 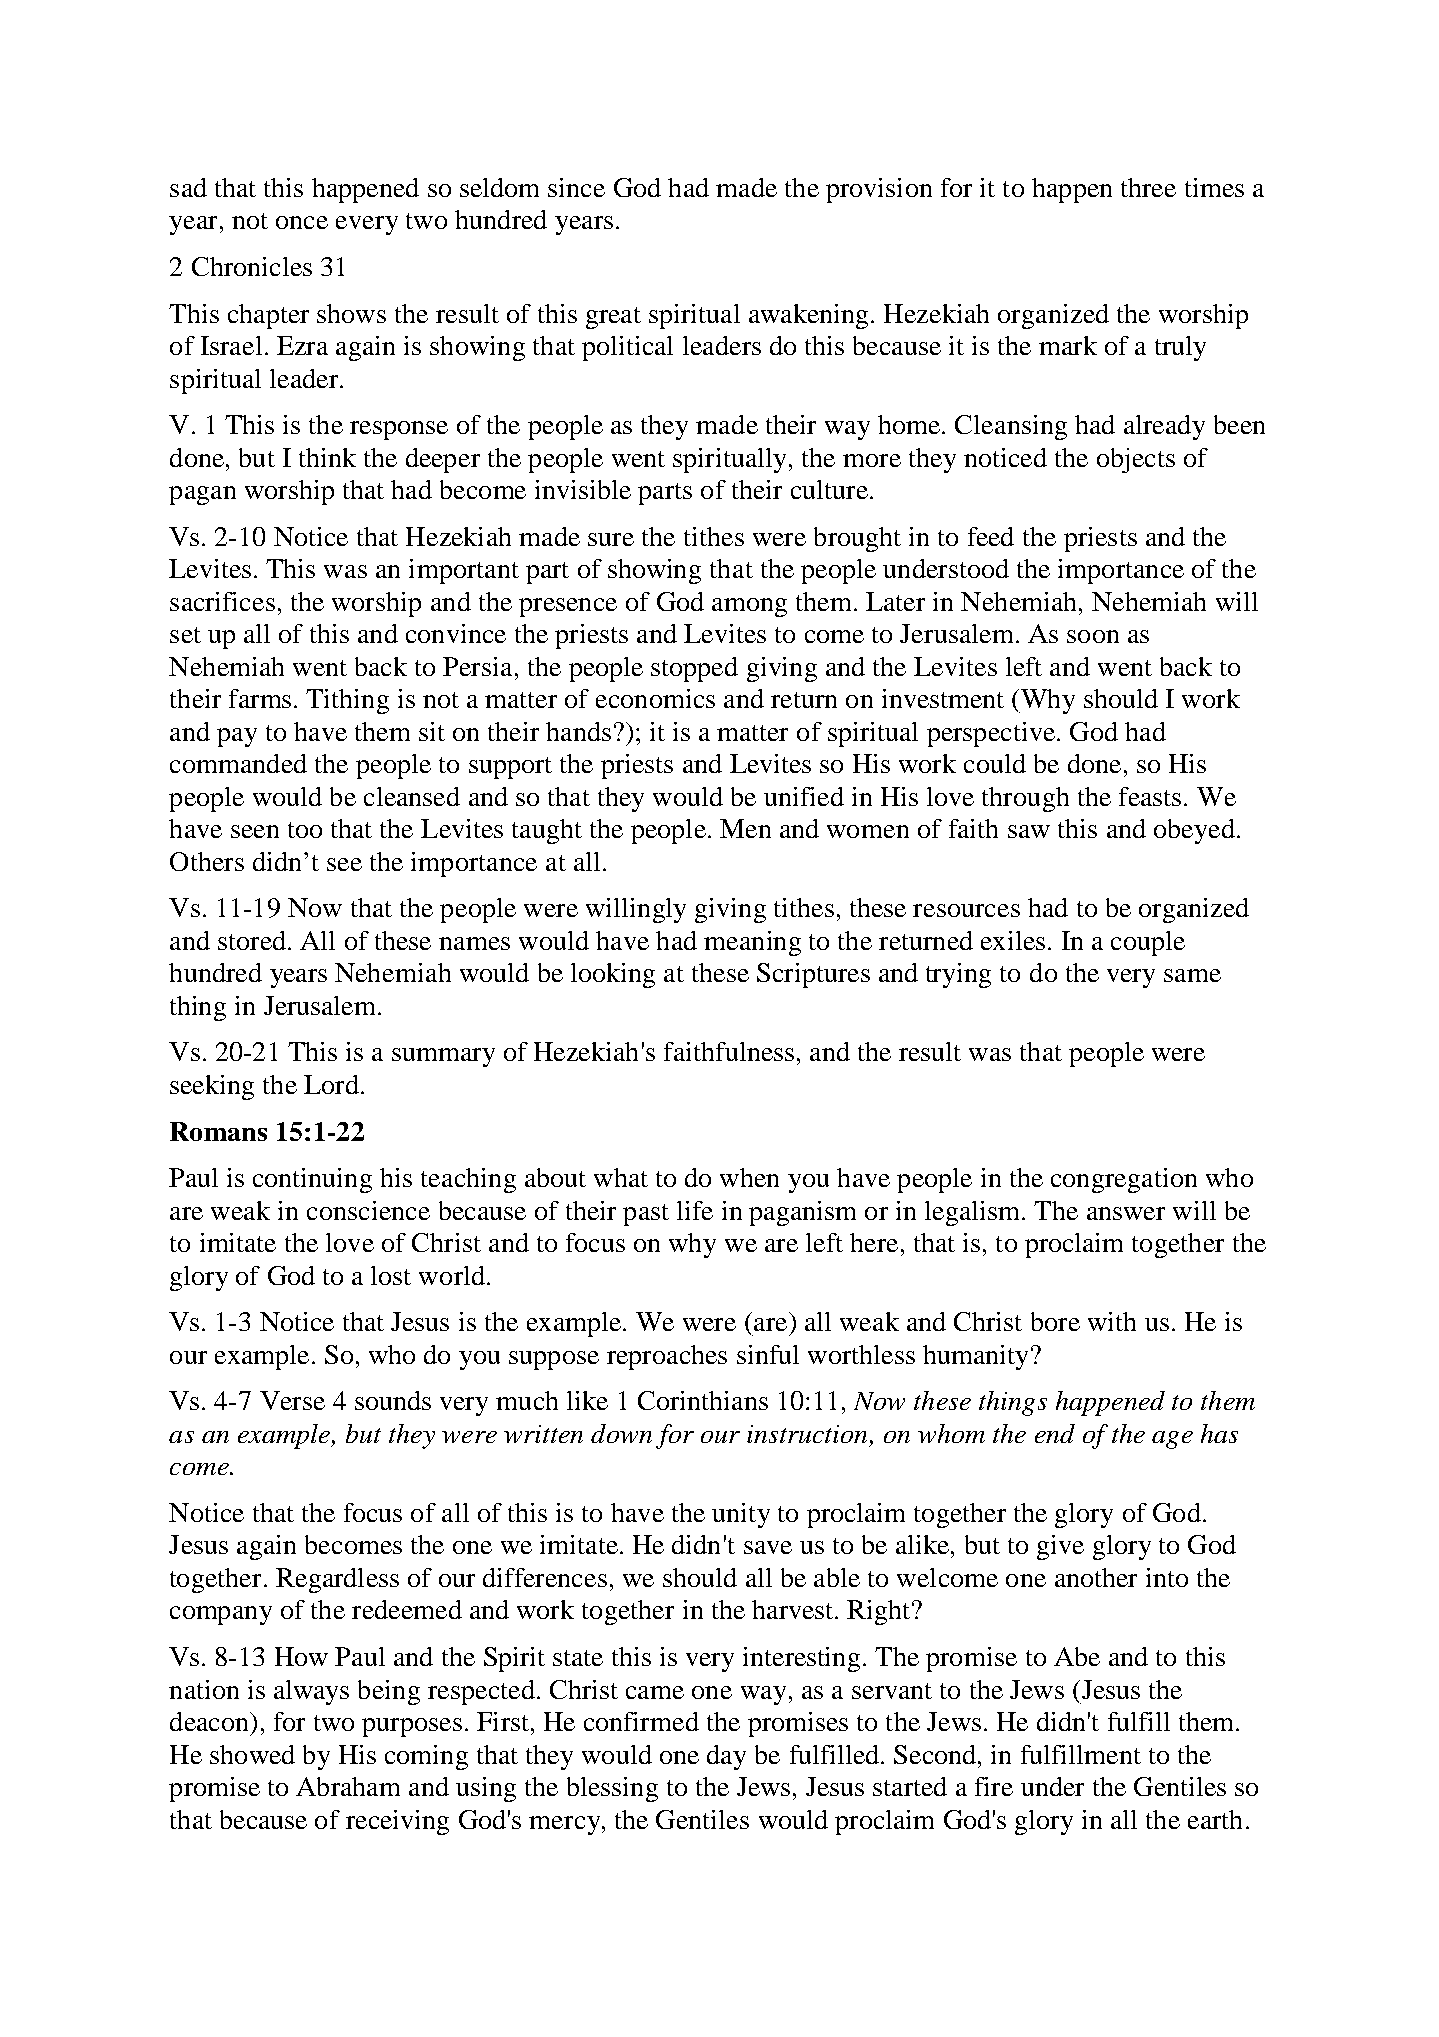 I want to click on soon, so click(x=1093, y=636).
